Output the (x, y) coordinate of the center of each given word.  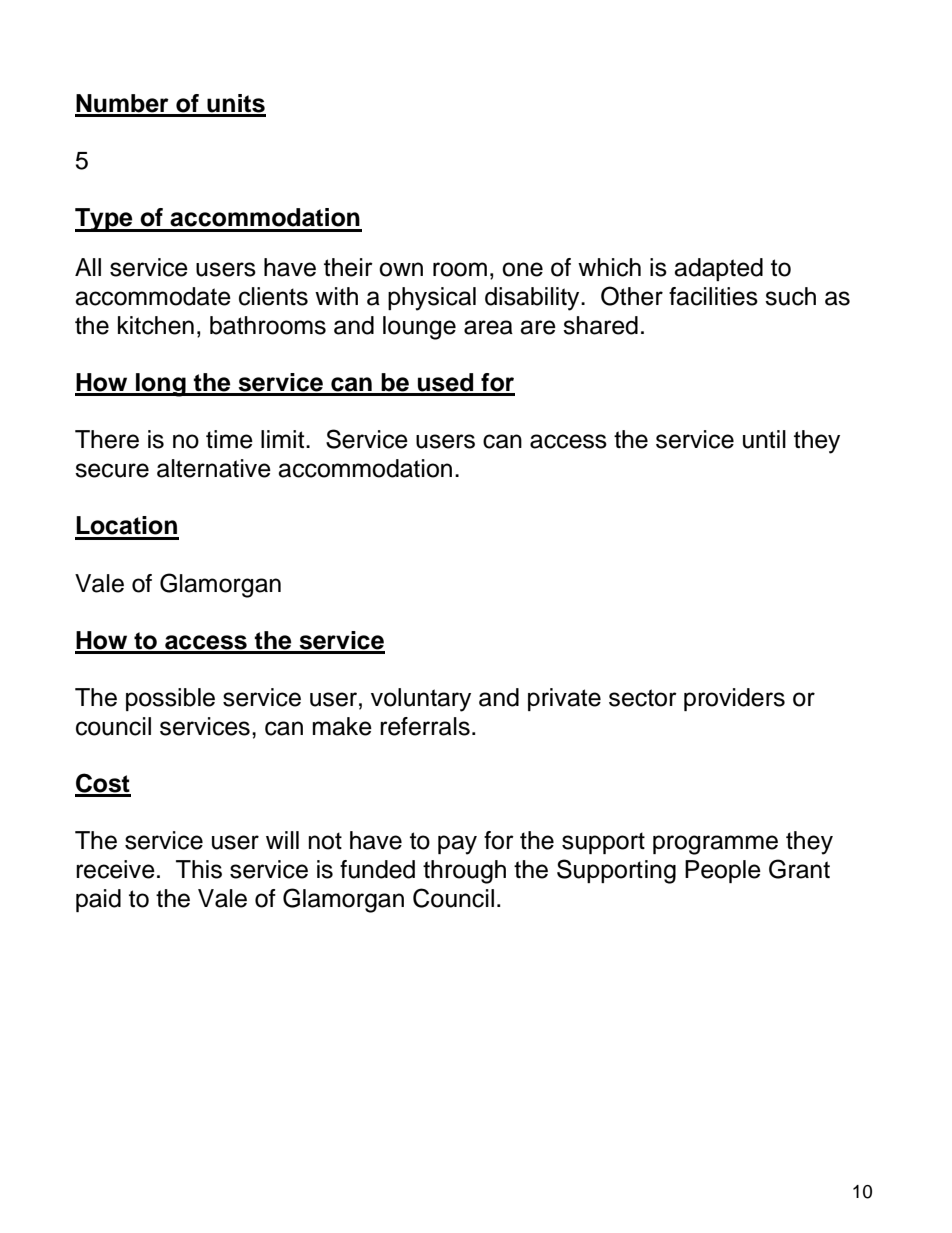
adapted (718, 269)
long (161, 385)
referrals (425, 726)
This (199, 869)
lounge (419, 328)
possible (170, 699)
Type (105, 220)
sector (643, 698)
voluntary (421, 700)
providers (734, 699)
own (401, 269)
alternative (214, 468)
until (764, 439)
